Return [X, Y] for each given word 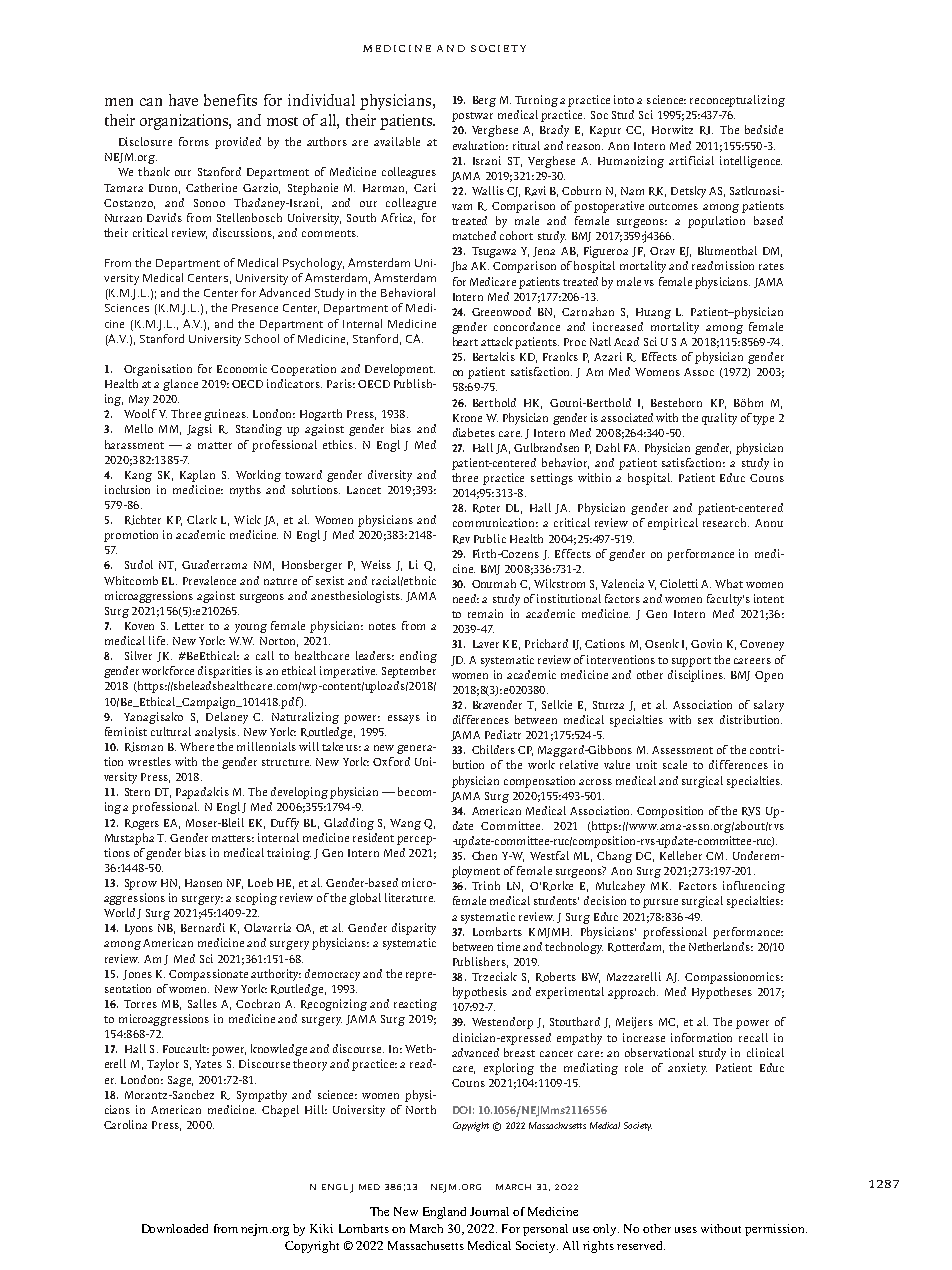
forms [194, 141]
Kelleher [681, 855]
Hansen [203, 883]
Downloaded [175, 1228]
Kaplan [197, 476]
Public [490, 538]
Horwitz [672, 129]
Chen [484, 855]
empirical [673, 524]
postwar [472, 117]
